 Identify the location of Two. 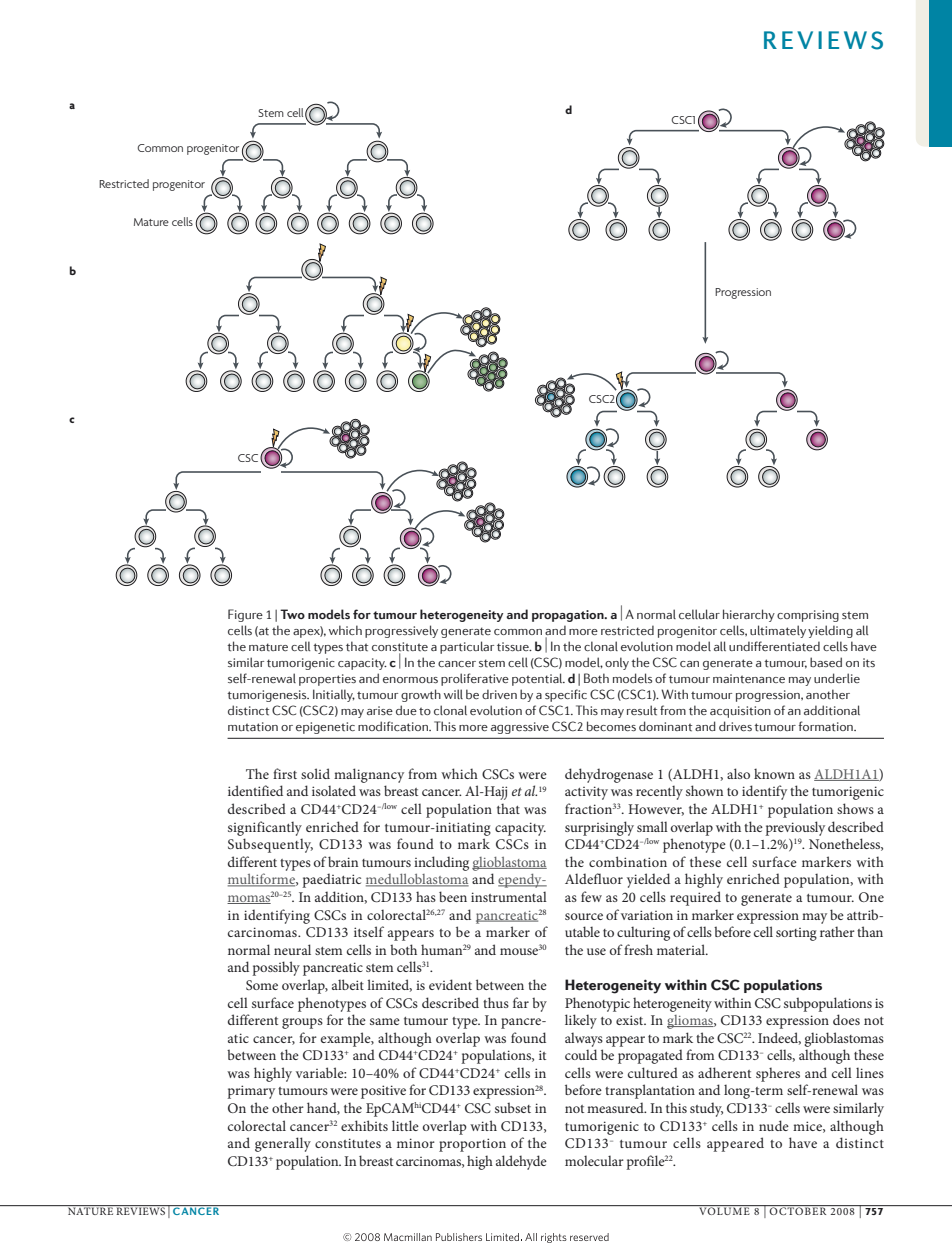
(292, 614).
